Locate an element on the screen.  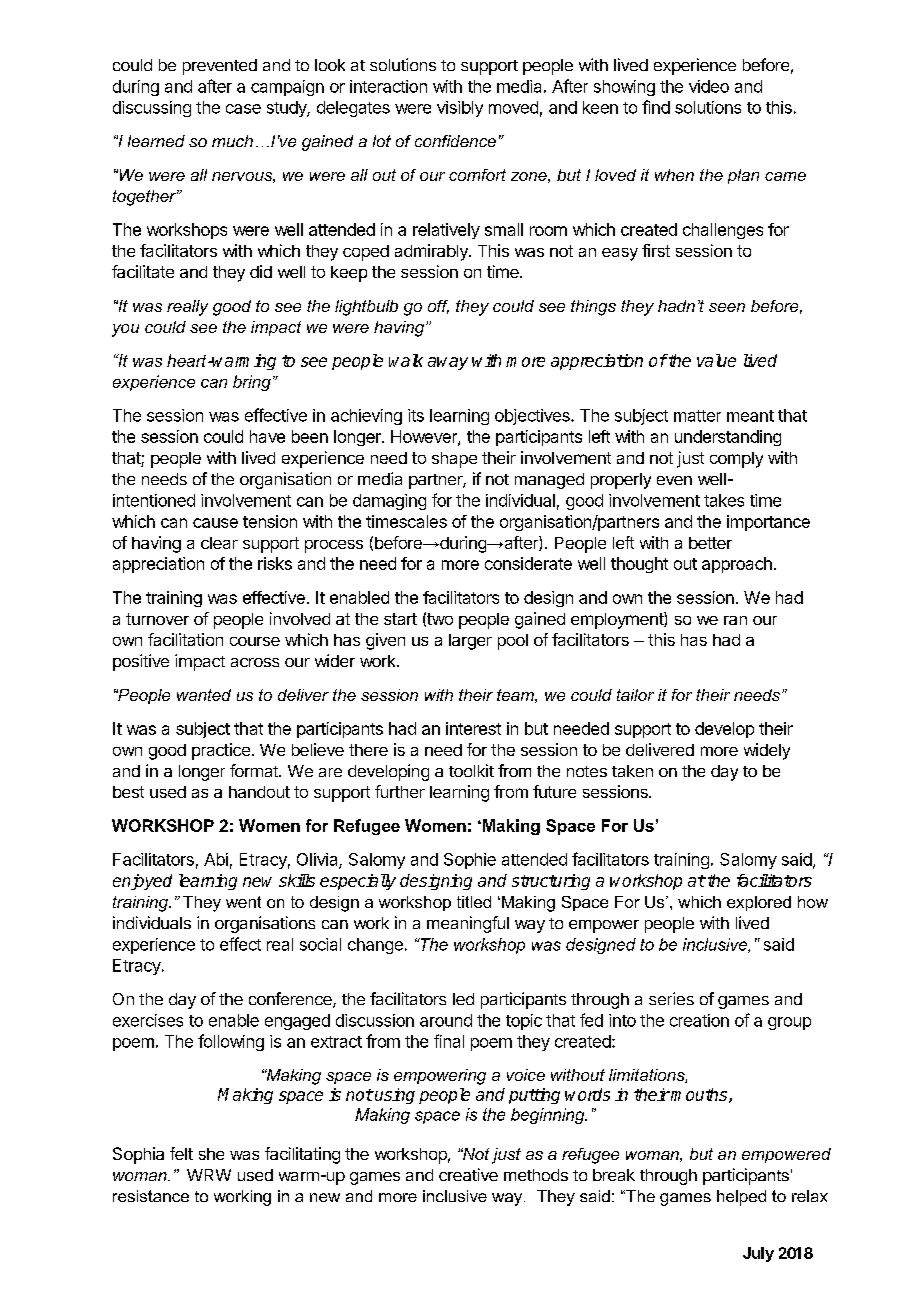
larger is located at coordinates (470, 642).
